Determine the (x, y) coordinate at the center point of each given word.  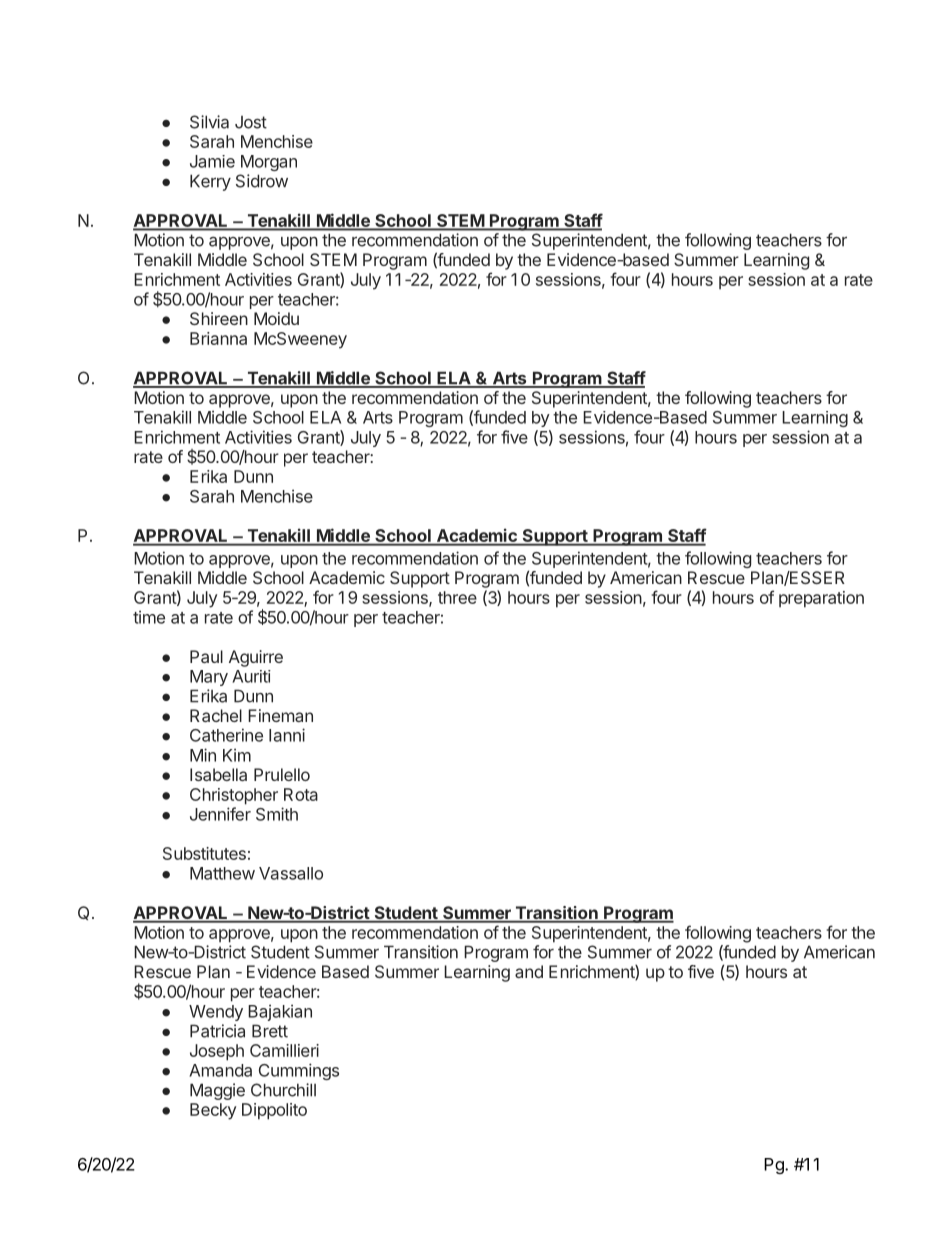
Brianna (218, 338)
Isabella (218, 774)
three (457, 597)
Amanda (220, 1070)
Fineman (280, 715)
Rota (301, 794)
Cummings (299, 1071)
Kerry (210, 182)
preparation (821, 599)
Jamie (212, 161)
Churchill (283, 1090)
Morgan (269, 163)
